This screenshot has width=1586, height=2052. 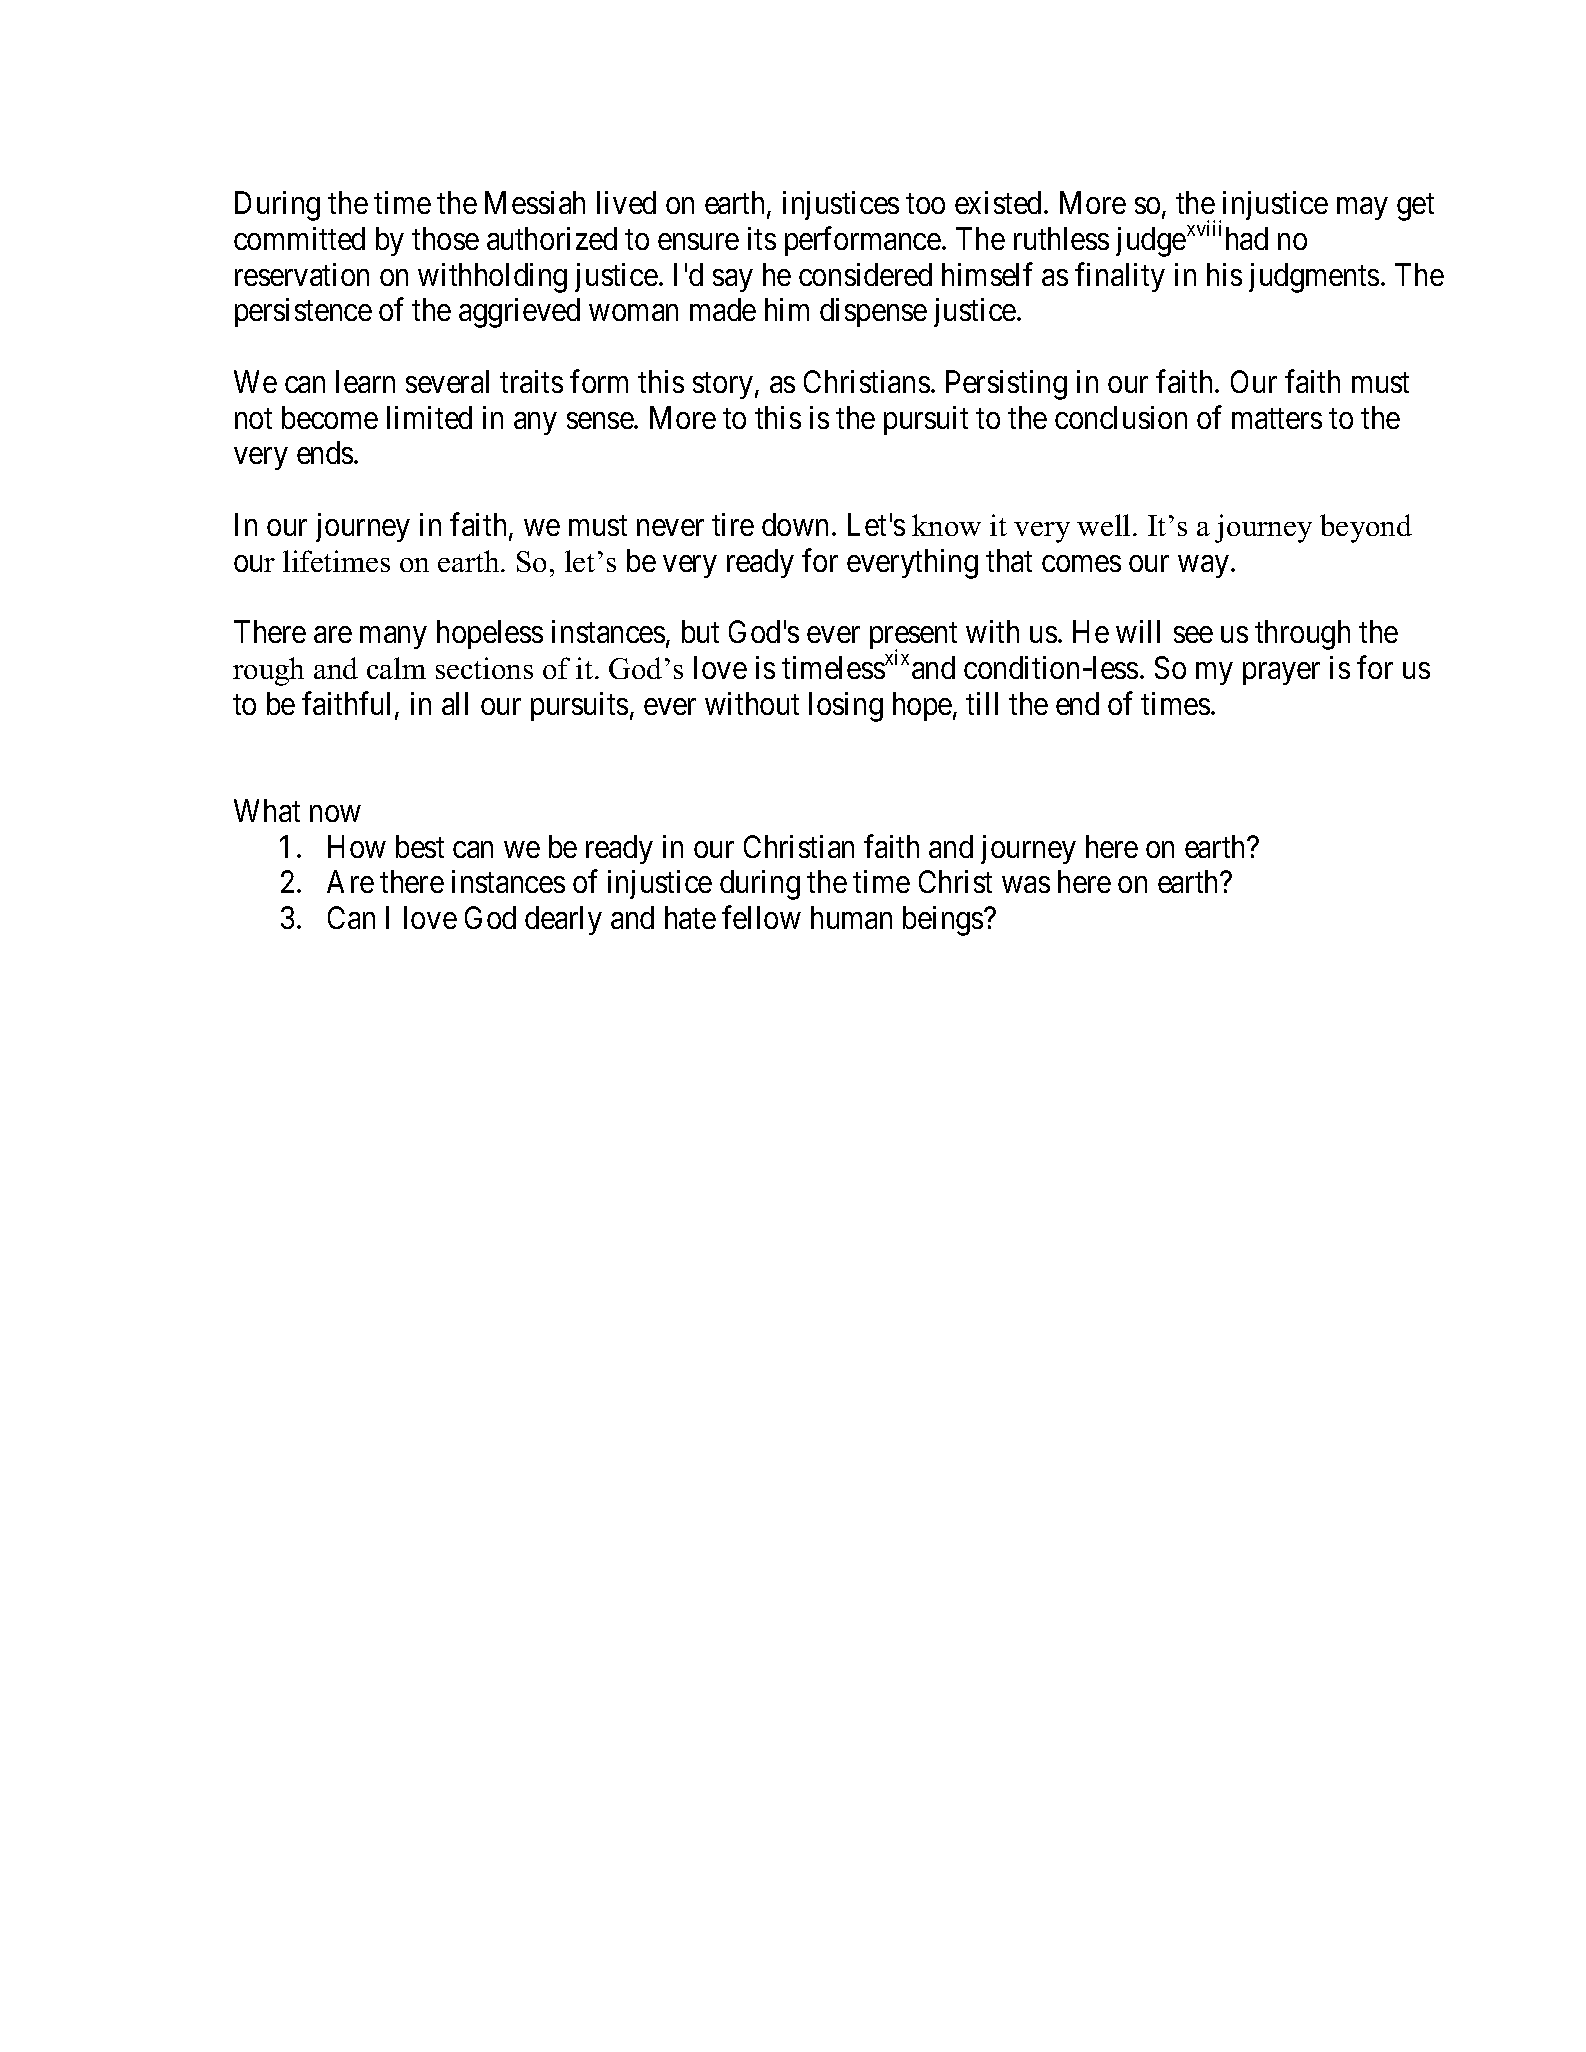 What do you see at coordinates (1366, 528) in the screenshot?
I see `beyond` at bounding box center [1366, 528].
